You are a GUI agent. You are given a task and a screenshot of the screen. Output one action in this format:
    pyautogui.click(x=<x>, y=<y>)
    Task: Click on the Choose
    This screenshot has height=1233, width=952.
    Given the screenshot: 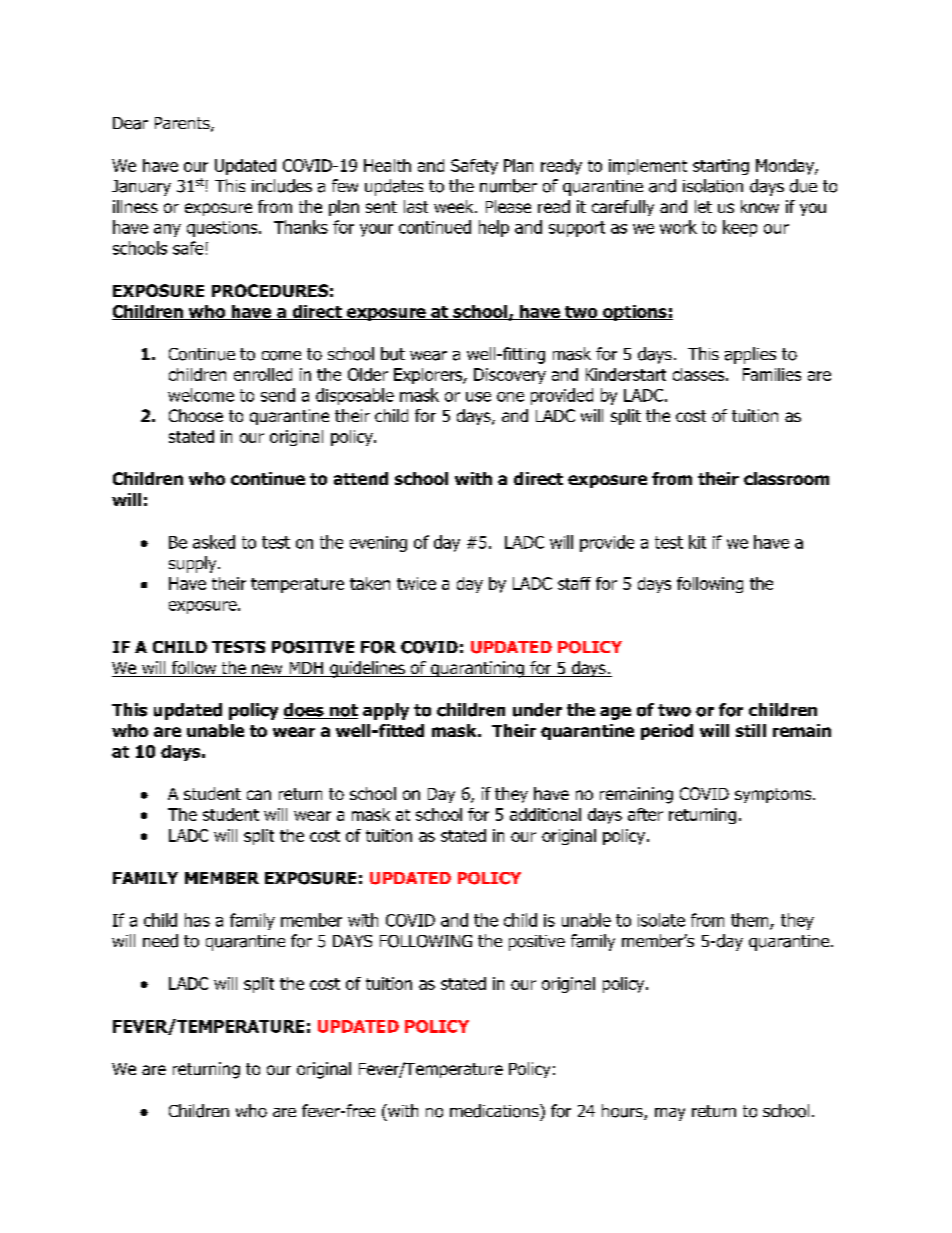 What is the action you would take?
    pyautogui.click(x=196, y=415)
